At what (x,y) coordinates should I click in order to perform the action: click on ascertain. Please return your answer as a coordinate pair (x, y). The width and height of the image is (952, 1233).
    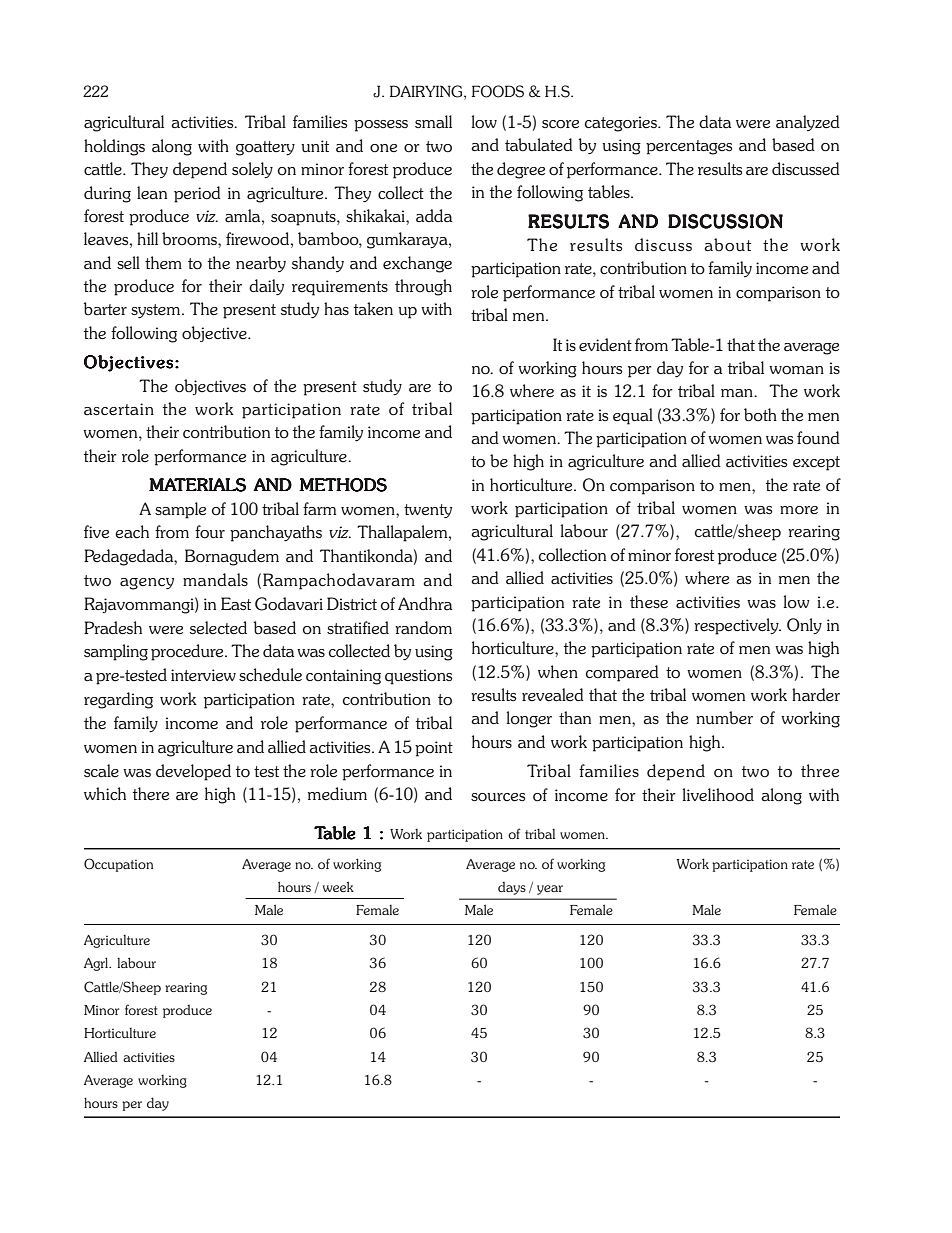
    Looking at the image, I should click on (119, 409).
